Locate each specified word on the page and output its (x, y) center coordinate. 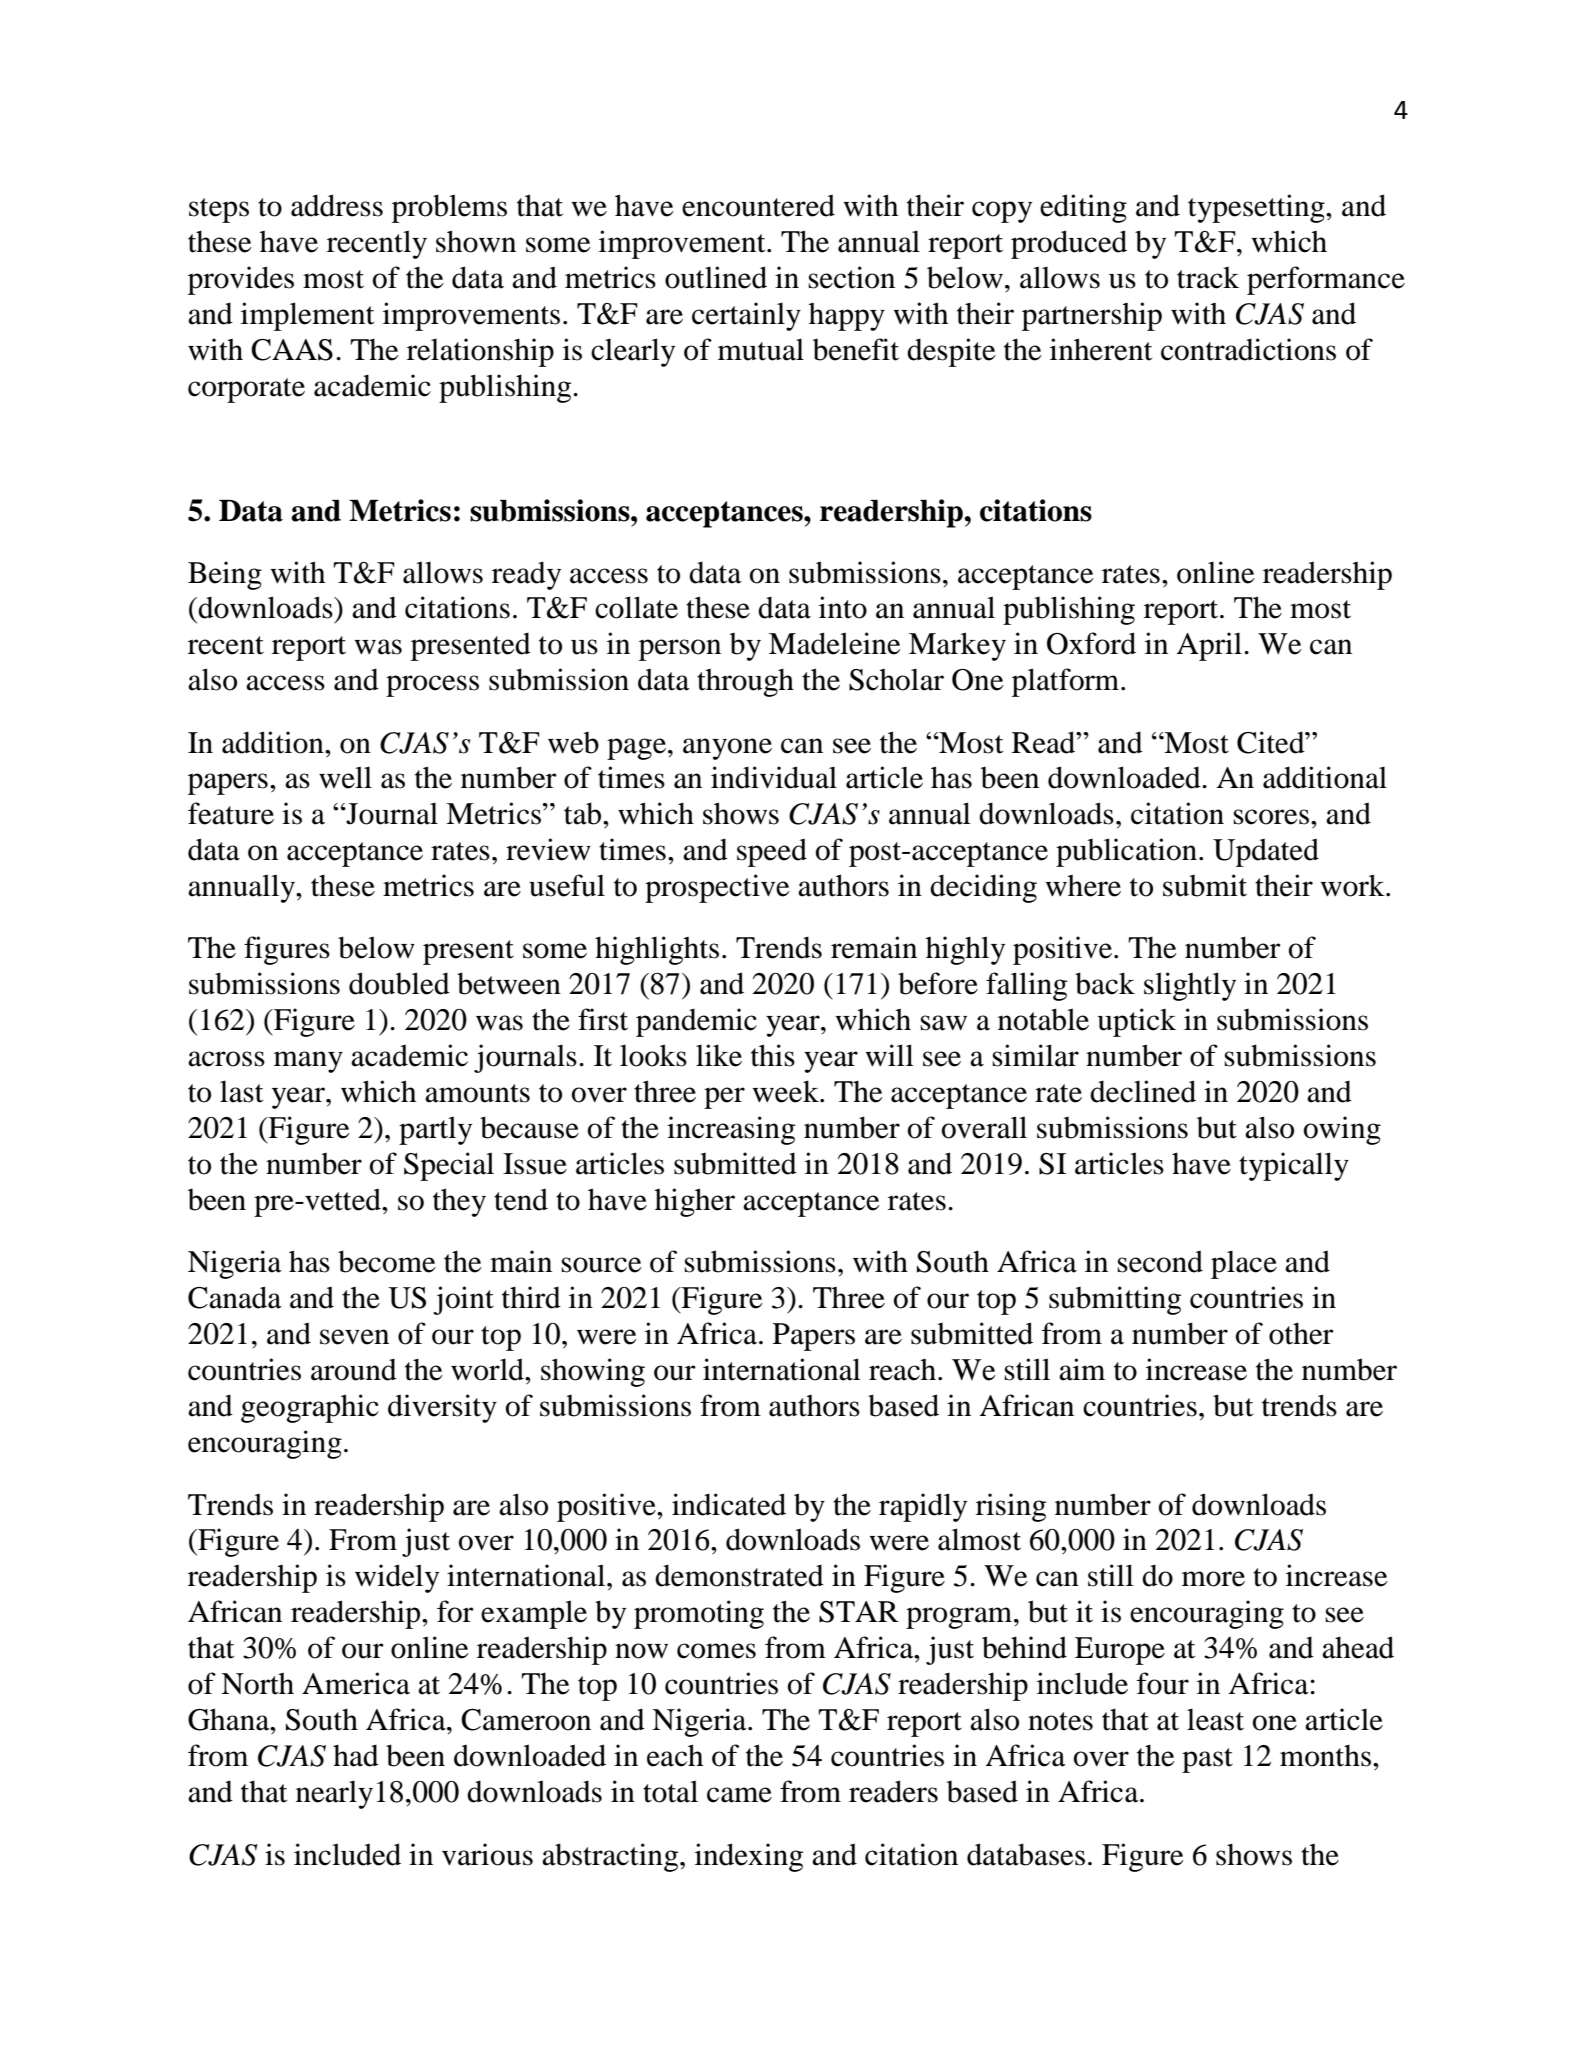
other (1301, 1333)
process (432, 686)
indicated (729, 1504)
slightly (1190, 986)
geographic (310, 1408)
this (773, 1055)
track (1208, 278)
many (308, 1062)
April (1209, 646)
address (337, 205)
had (356, 1755)
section (851, 277)
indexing (749, 1857)
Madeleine (835, 643)
